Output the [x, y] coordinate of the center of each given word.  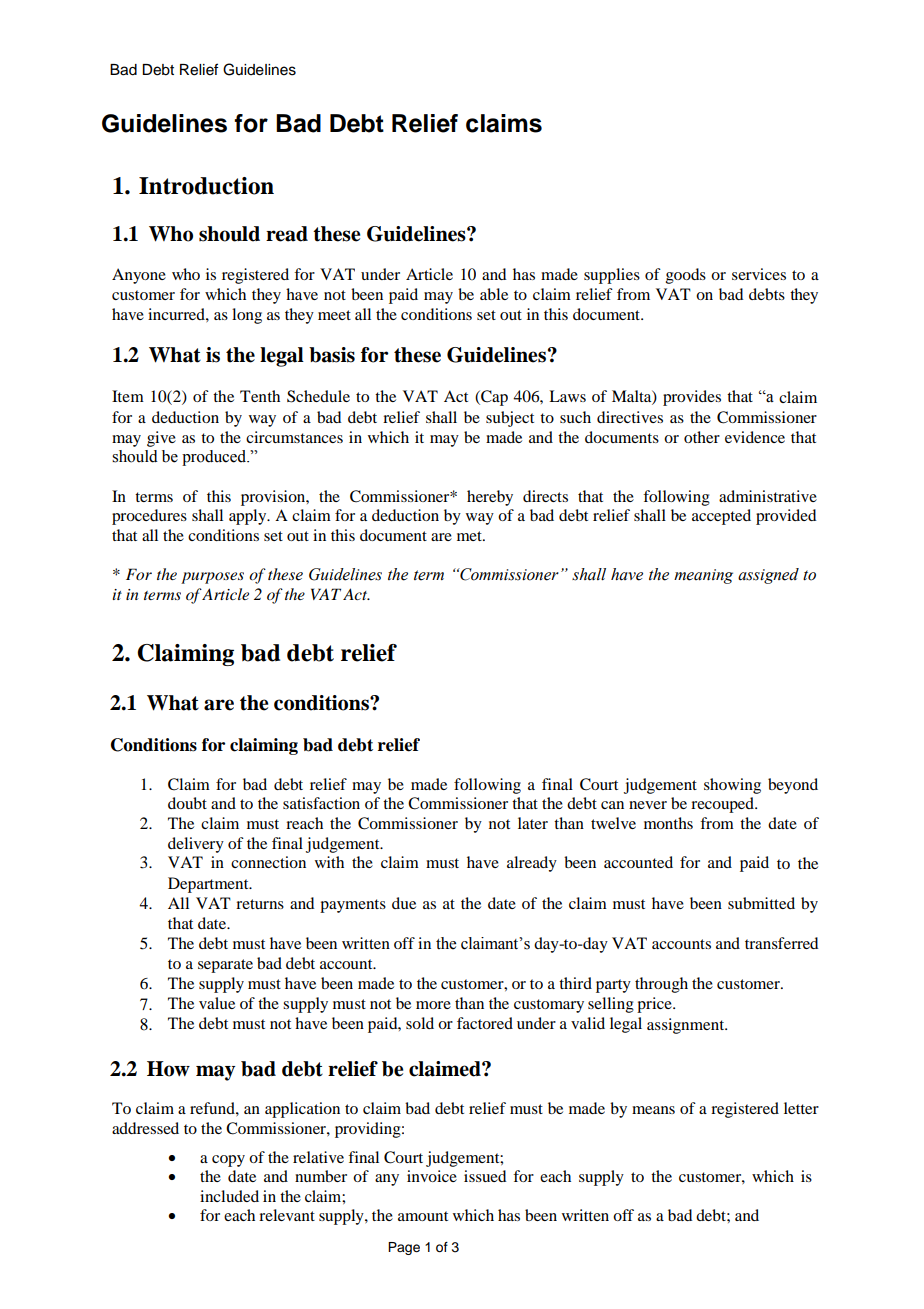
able [494, 294]
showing [732, 786]
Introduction [206, 186]
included [229, 1196]
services [759, 274]
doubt [187, 803]
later [533, 823]
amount [423, 1216]
